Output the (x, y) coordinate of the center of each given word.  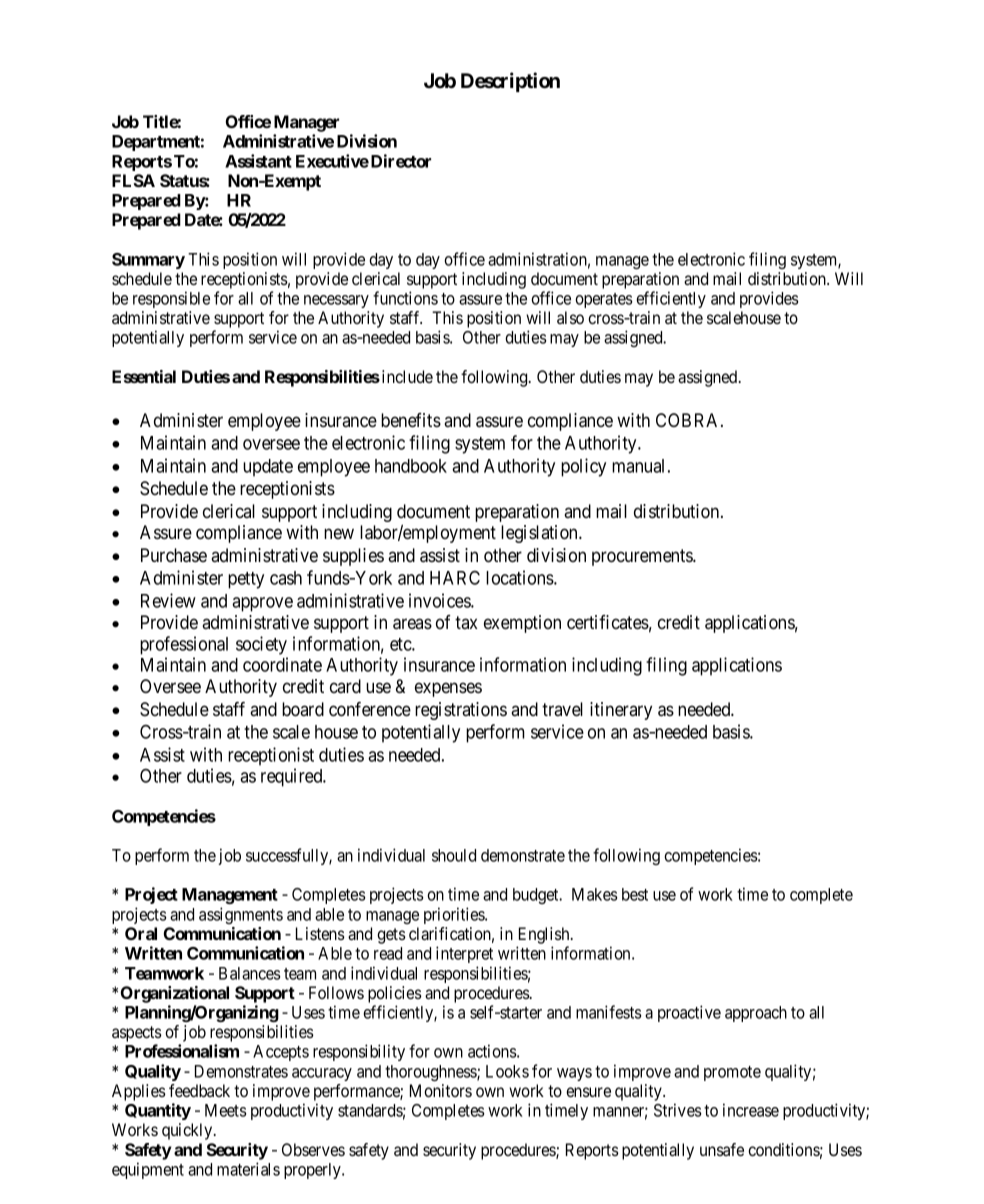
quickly (188, 1131)
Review (168, 600)
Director (401, 161)
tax (466, 622)
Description (510, 82)
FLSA (133, 180)
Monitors (441, 1090)
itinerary (621, 711)
